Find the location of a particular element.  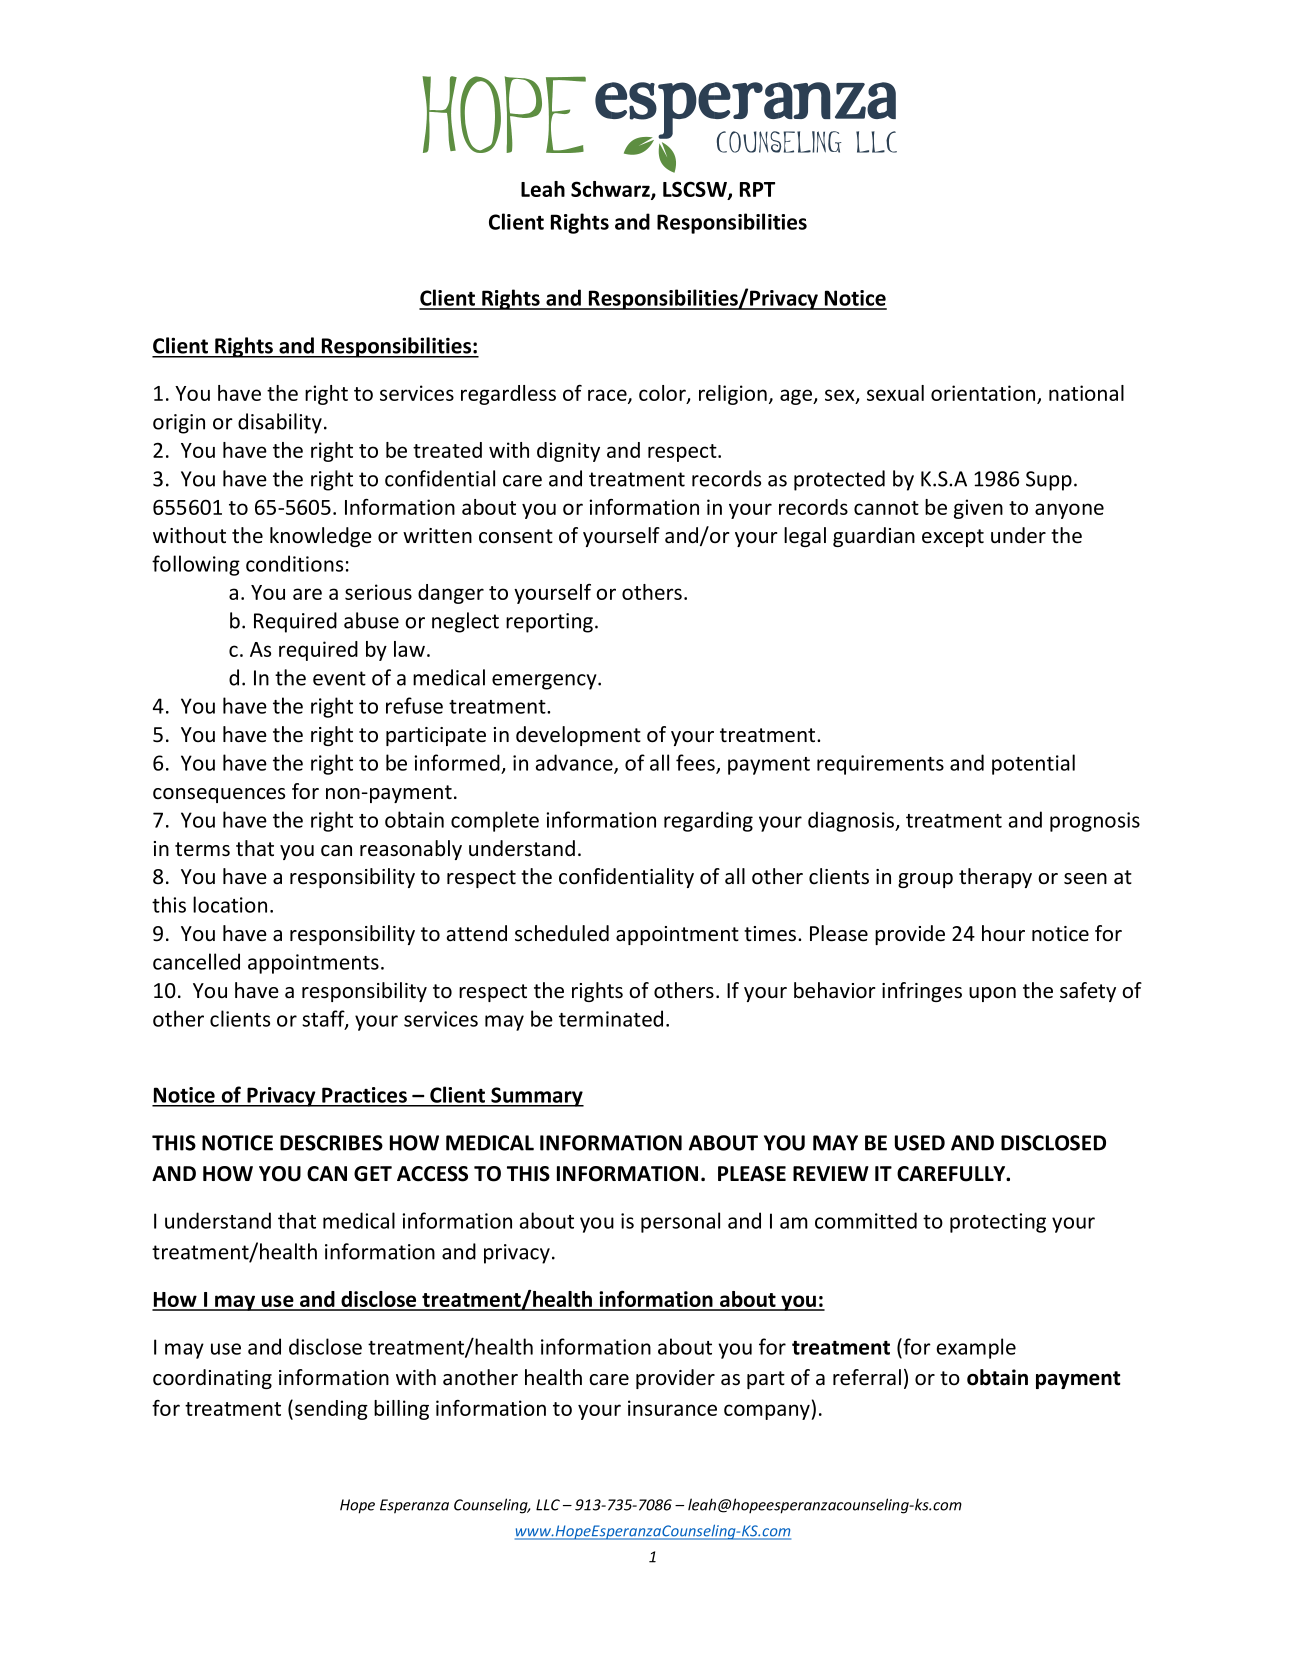

disability is located at coordinates (280, 423).
